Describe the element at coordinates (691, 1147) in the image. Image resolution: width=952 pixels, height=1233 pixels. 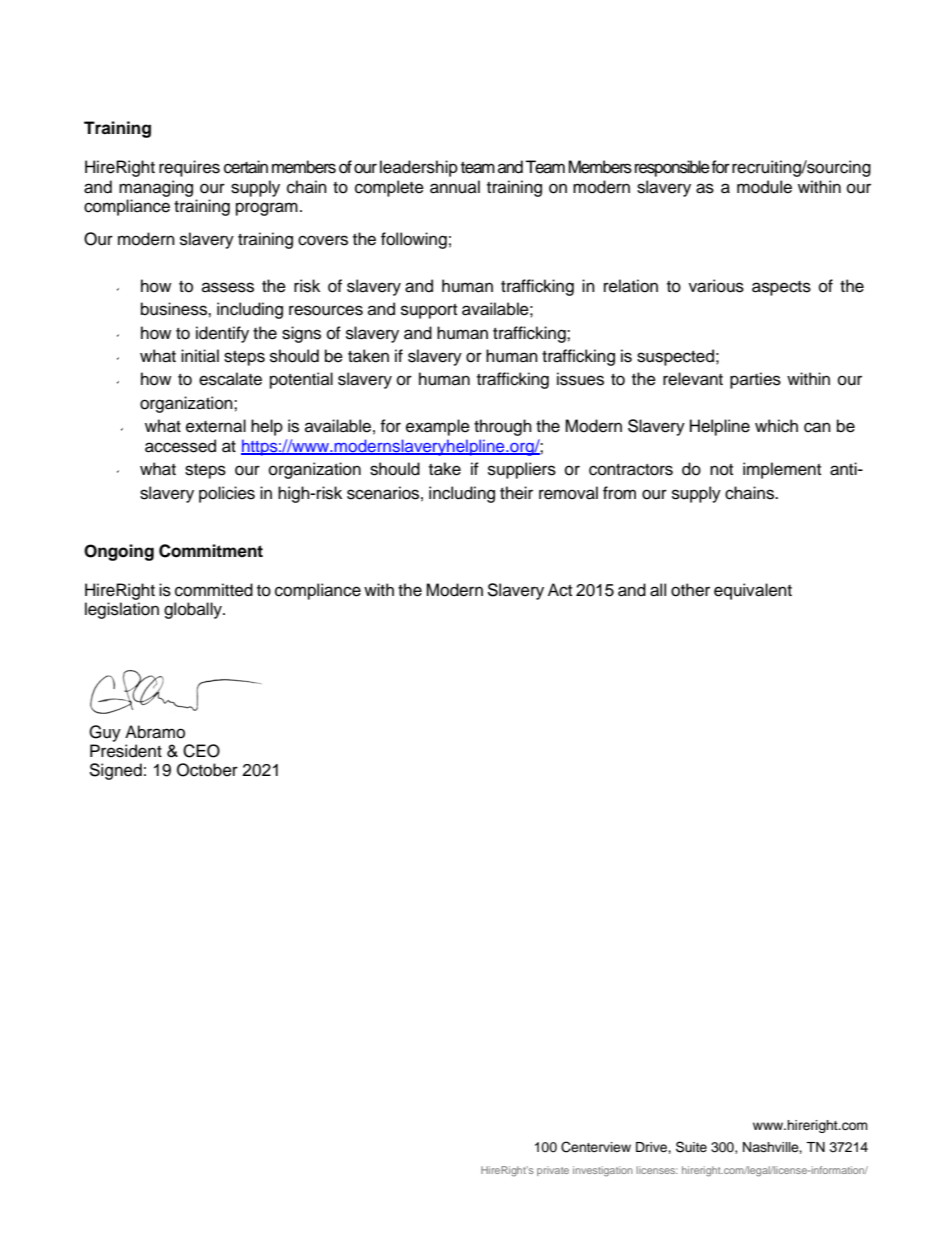
I see `Suite` at that location.
